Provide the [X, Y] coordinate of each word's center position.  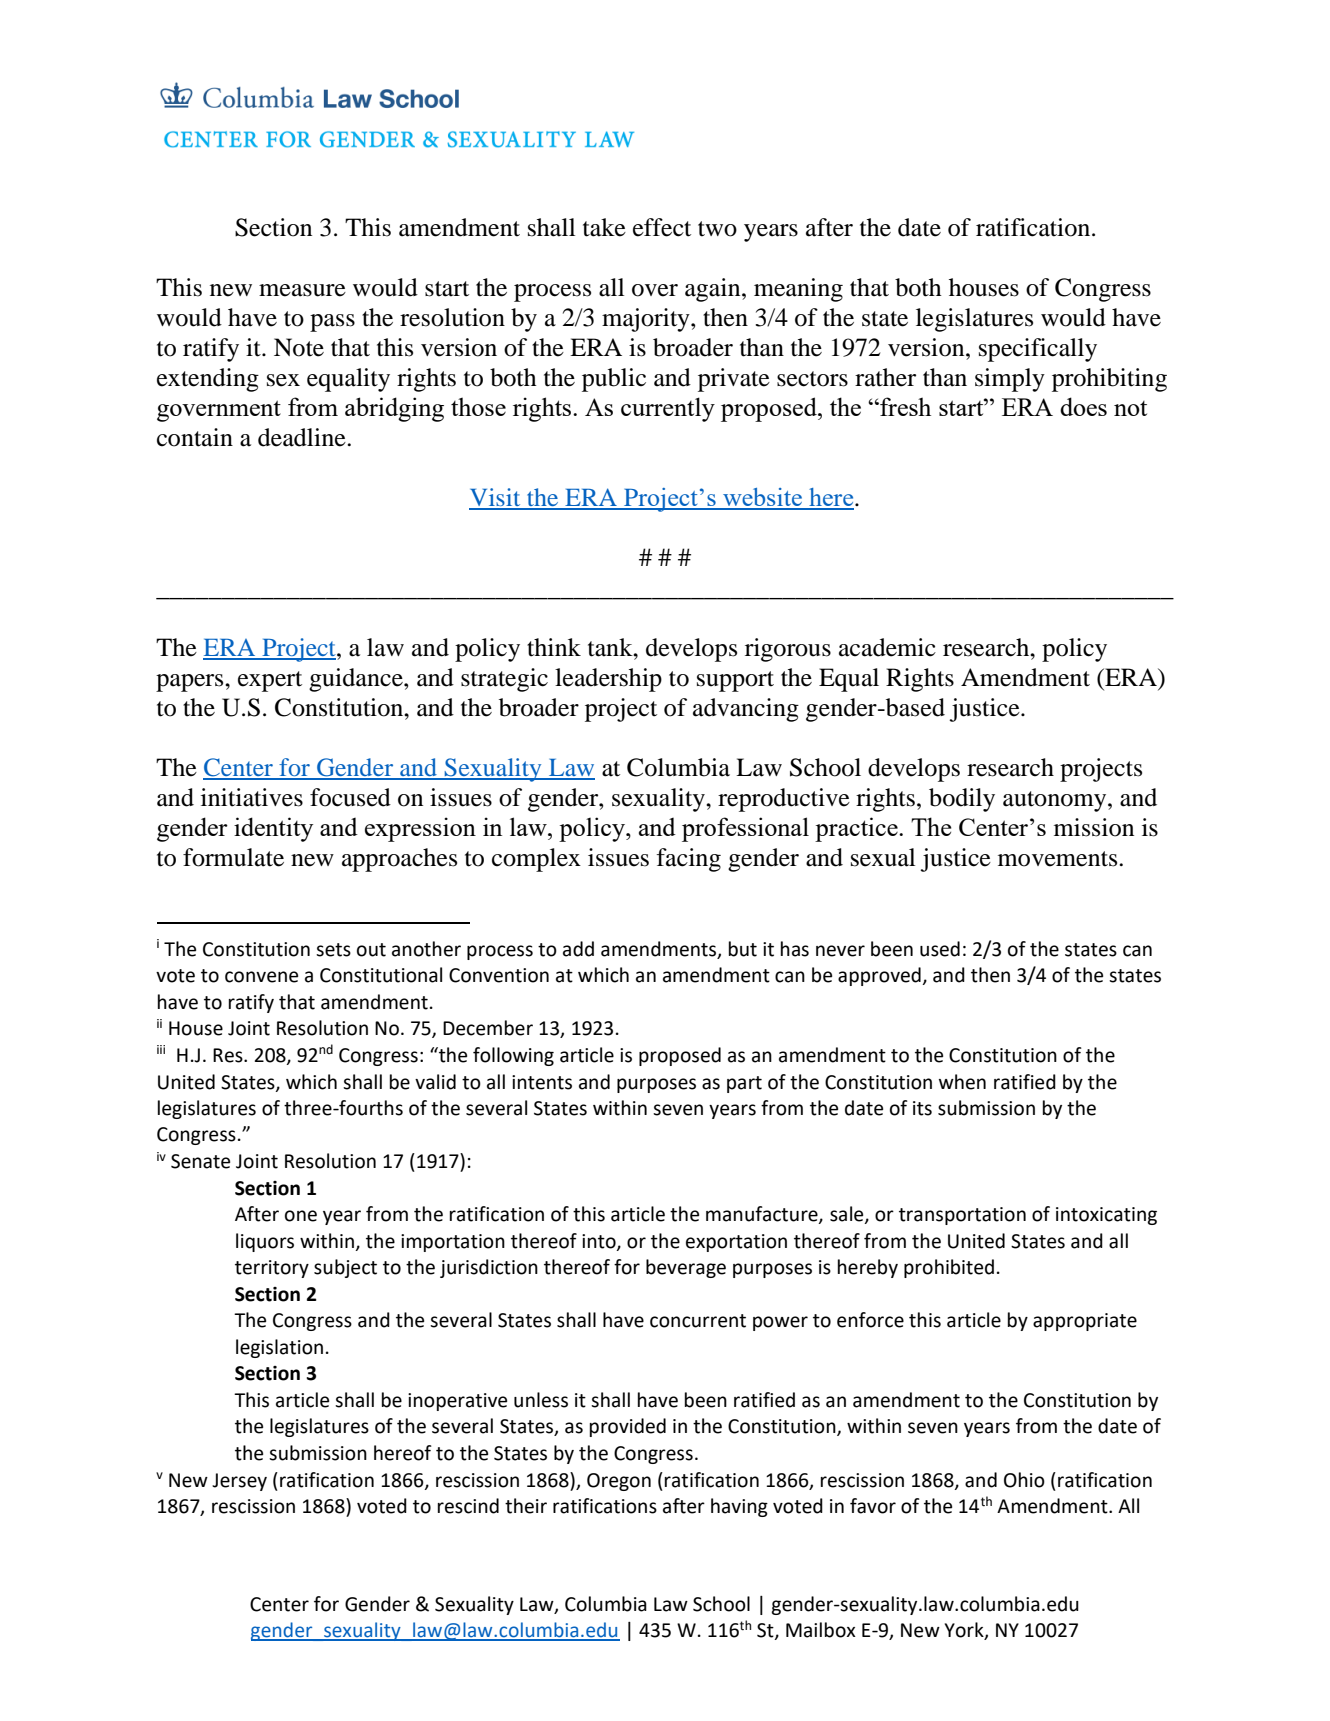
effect [662, 227]
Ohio [1024, 1480]
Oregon [619, 1482]
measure [302, 290]
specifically [1038, 350]
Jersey [239, 1482]
